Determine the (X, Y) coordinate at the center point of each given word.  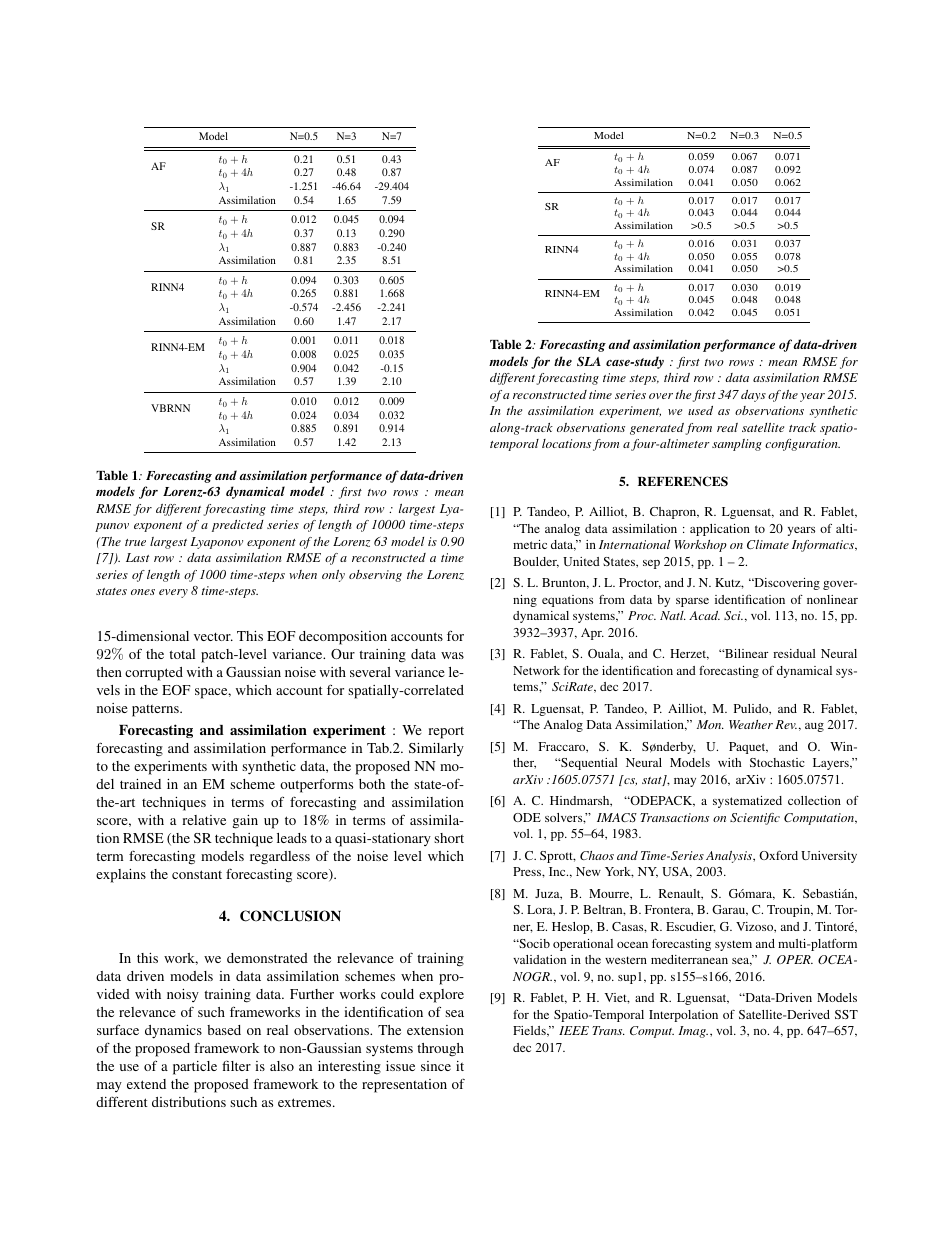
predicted (238, 526)
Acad (704, 615)
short (449, 838)
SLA (589, 361)
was (452, 655)
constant (197, 874)
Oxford (778, 855)
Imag (693, 1032)
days (753, 396)
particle (195, 1068)
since (436, 1066)
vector (213, 636)
